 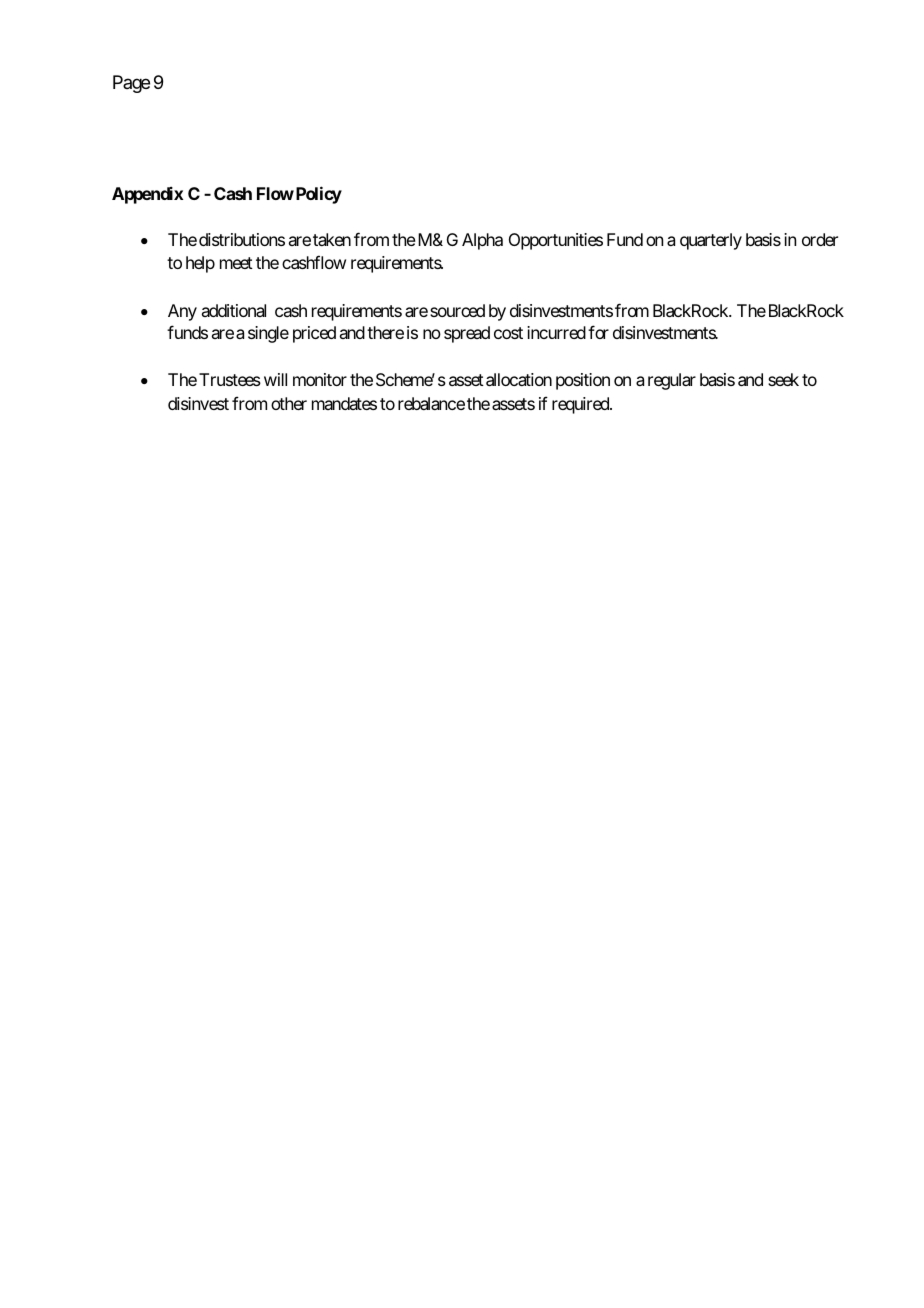 What do you see at coordinates (431, 403) in the document?
I see `rebalance` at bounding box center [431, 403].
